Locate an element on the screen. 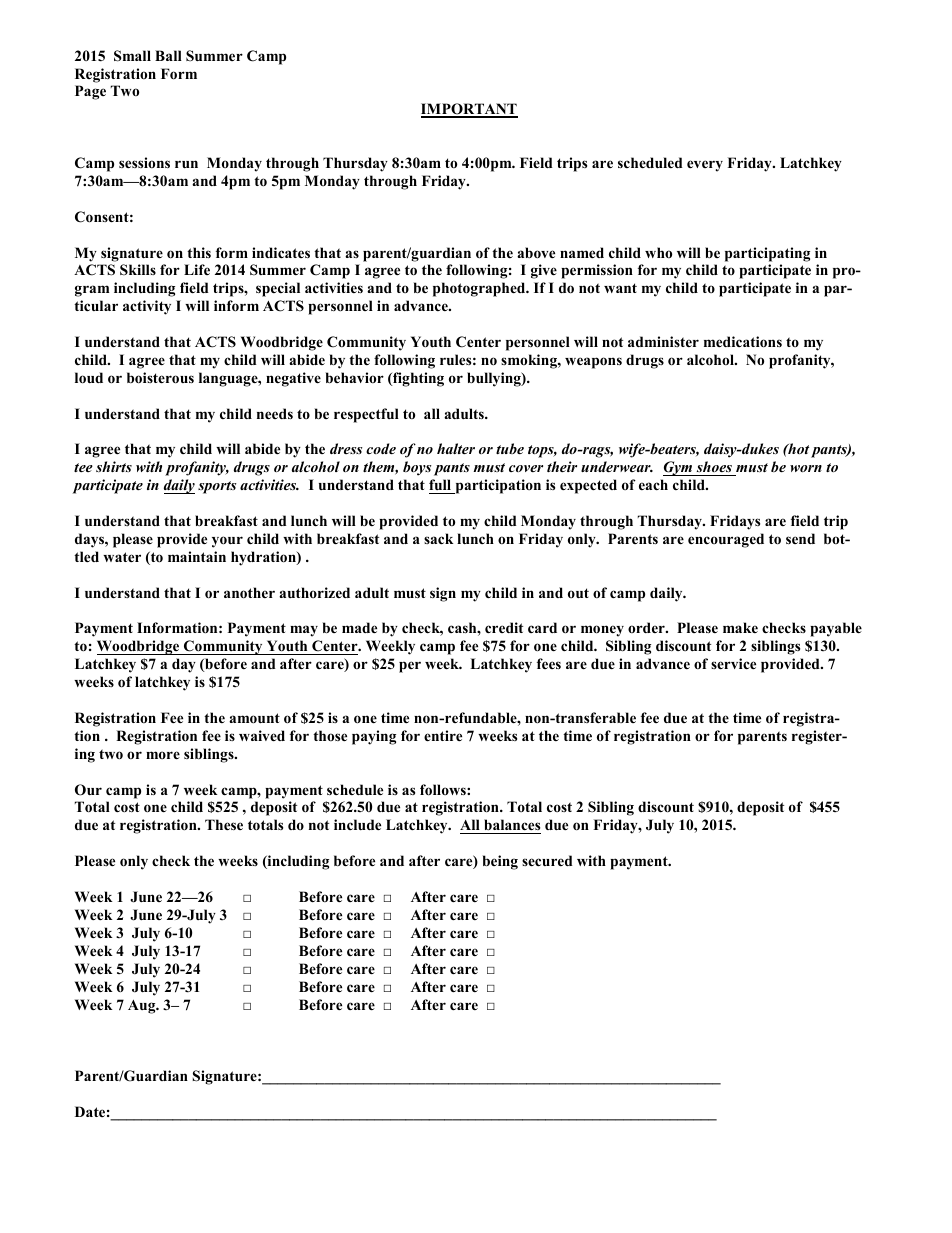  These is located at coordinates (224, 824).
